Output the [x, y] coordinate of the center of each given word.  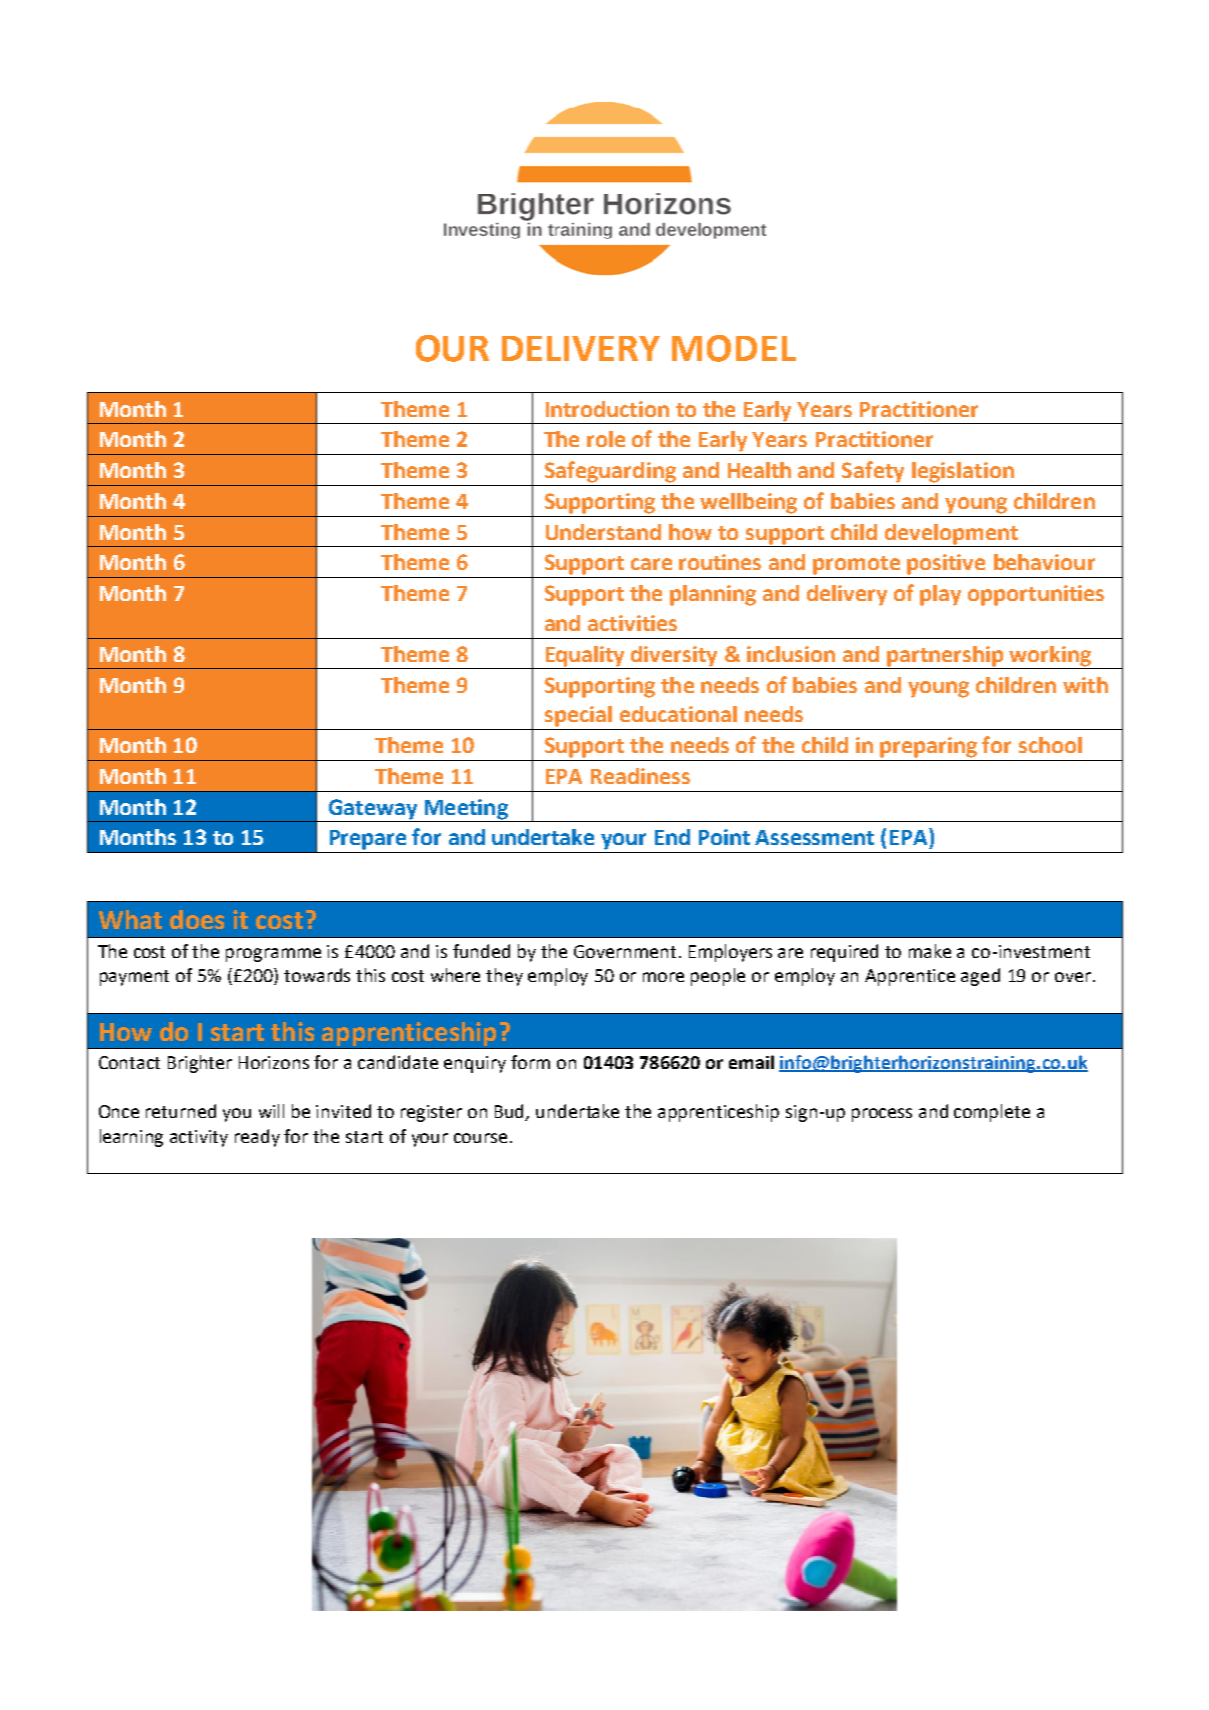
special [578, 716]
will [271, 1111]
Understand [603, 532]
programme [273, 955]
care [651, 564]
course [480, 1138]
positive [946, 564]
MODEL [734, 348]
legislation [963, 472]
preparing [928, 747]
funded [481, 951]
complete [992, 1113]
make [930, 951]
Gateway [373, 809]
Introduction [607, 409]
